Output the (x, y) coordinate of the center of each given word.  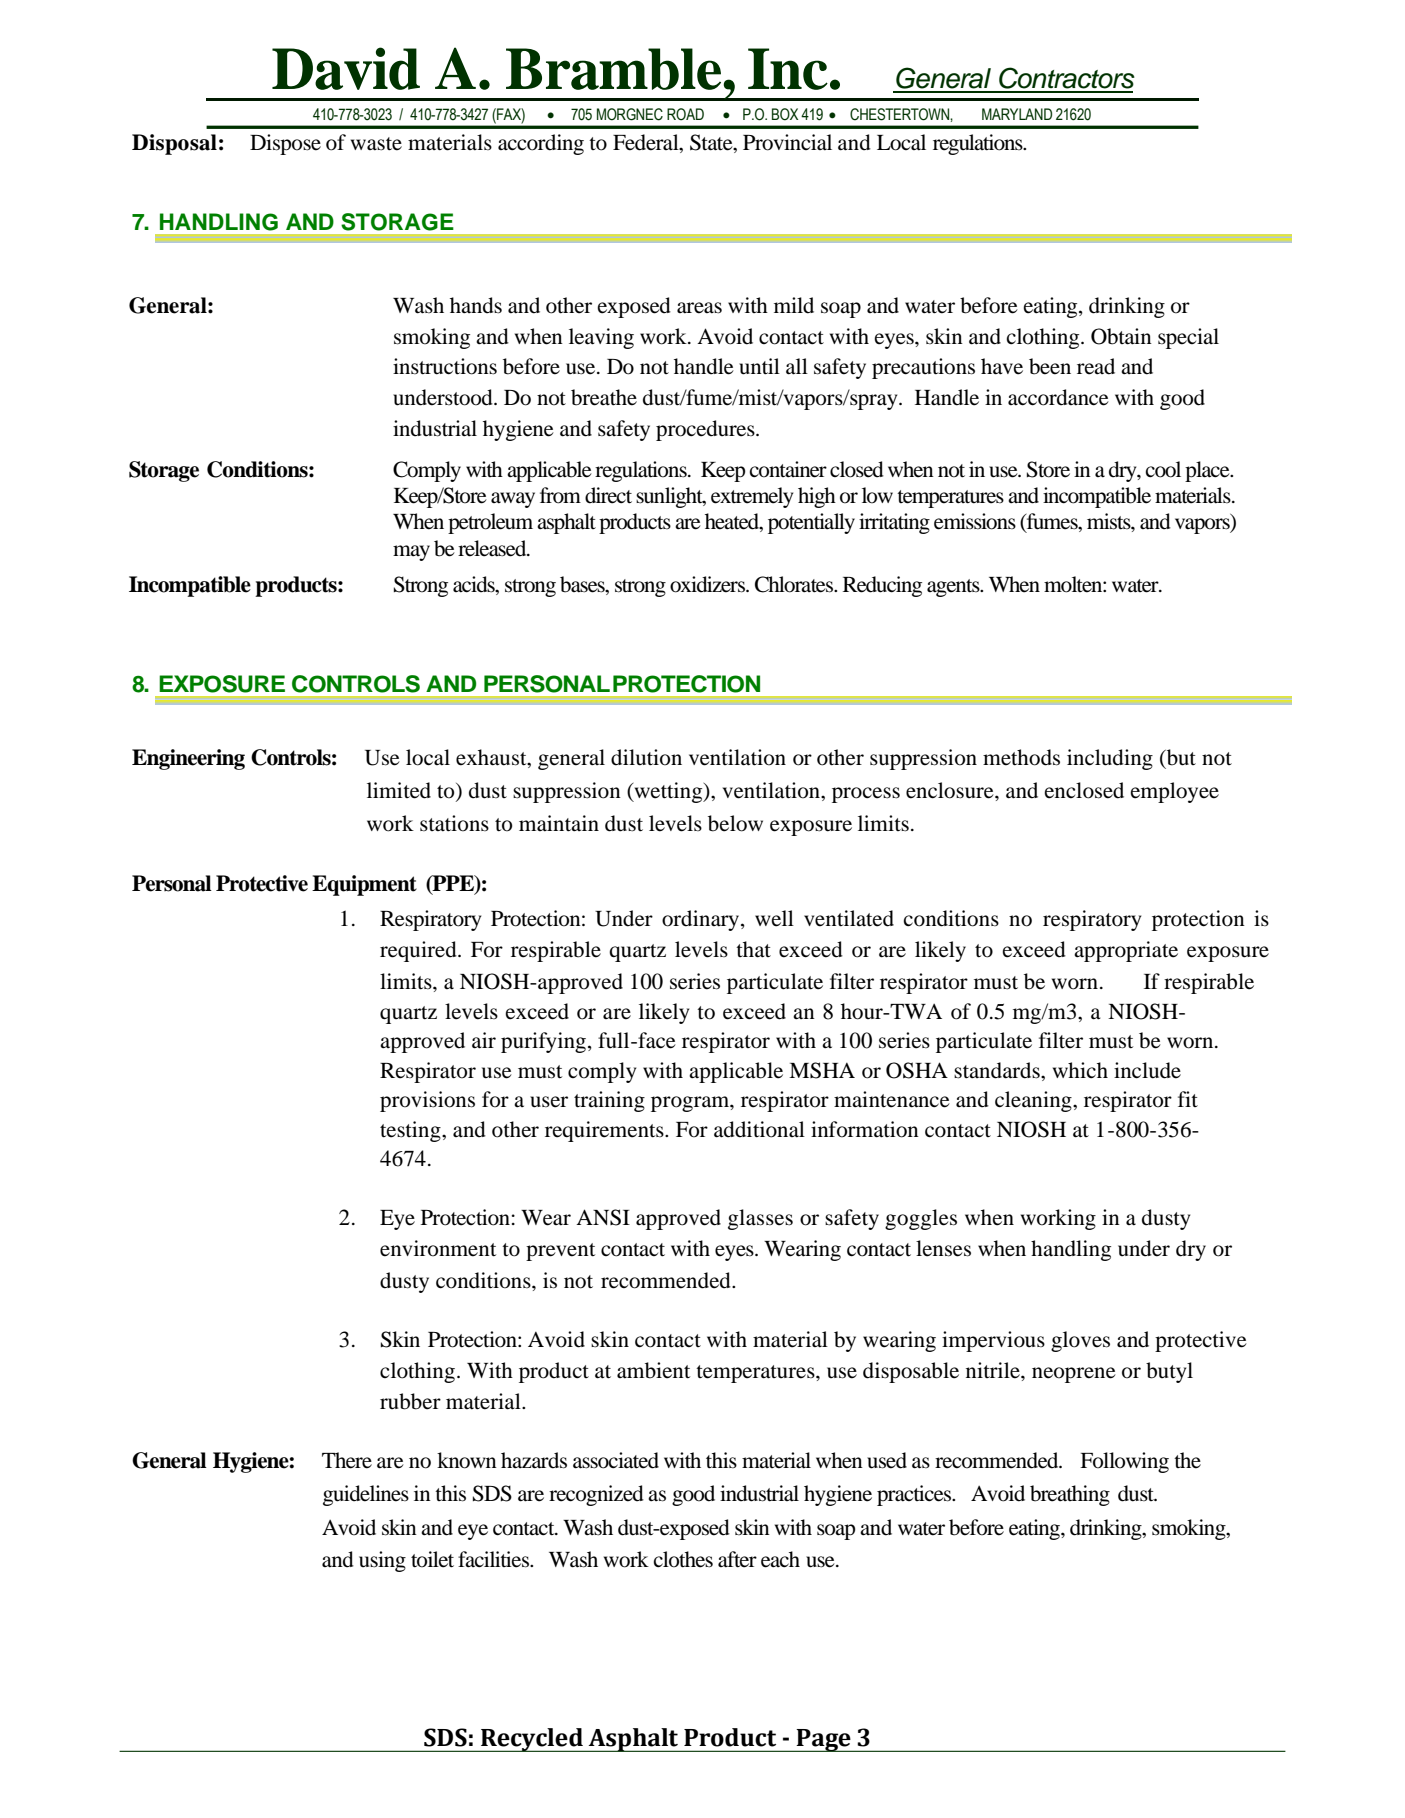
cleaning (1034, 1101)
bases (583, 585)
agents (954, 588)
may (411, 553)
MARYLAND (1017, 114)
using (382, 1561)
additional (759, 1129)
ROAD (685, 114)
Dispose (285, 144)
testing (411, 1131)
